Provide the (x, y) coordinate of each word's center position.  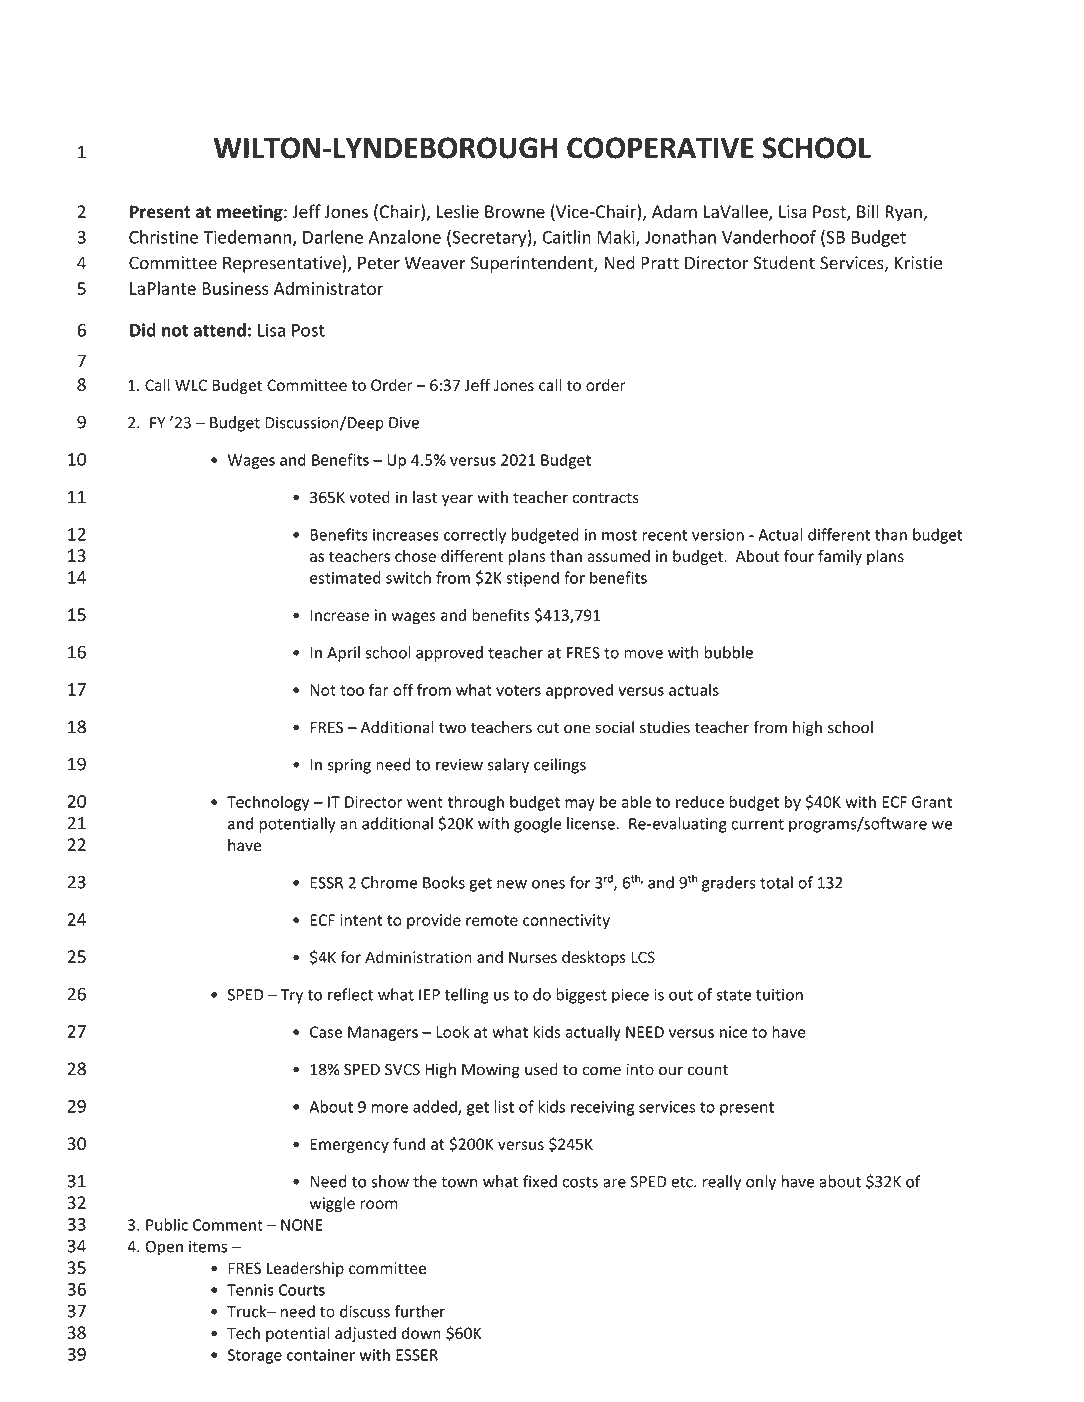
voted (369, 497)
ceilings (560, 766)
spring (349, 766)
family (840, 557)
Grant (932, 802)
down (421, 1333)
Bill (868, 211)
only (761, 1183)
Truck (248, 1311)
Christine (163, 237)
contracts (605, 498)
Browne (515, 211)
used (541, 1069)
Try (292, 996)
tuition (779, 995)
